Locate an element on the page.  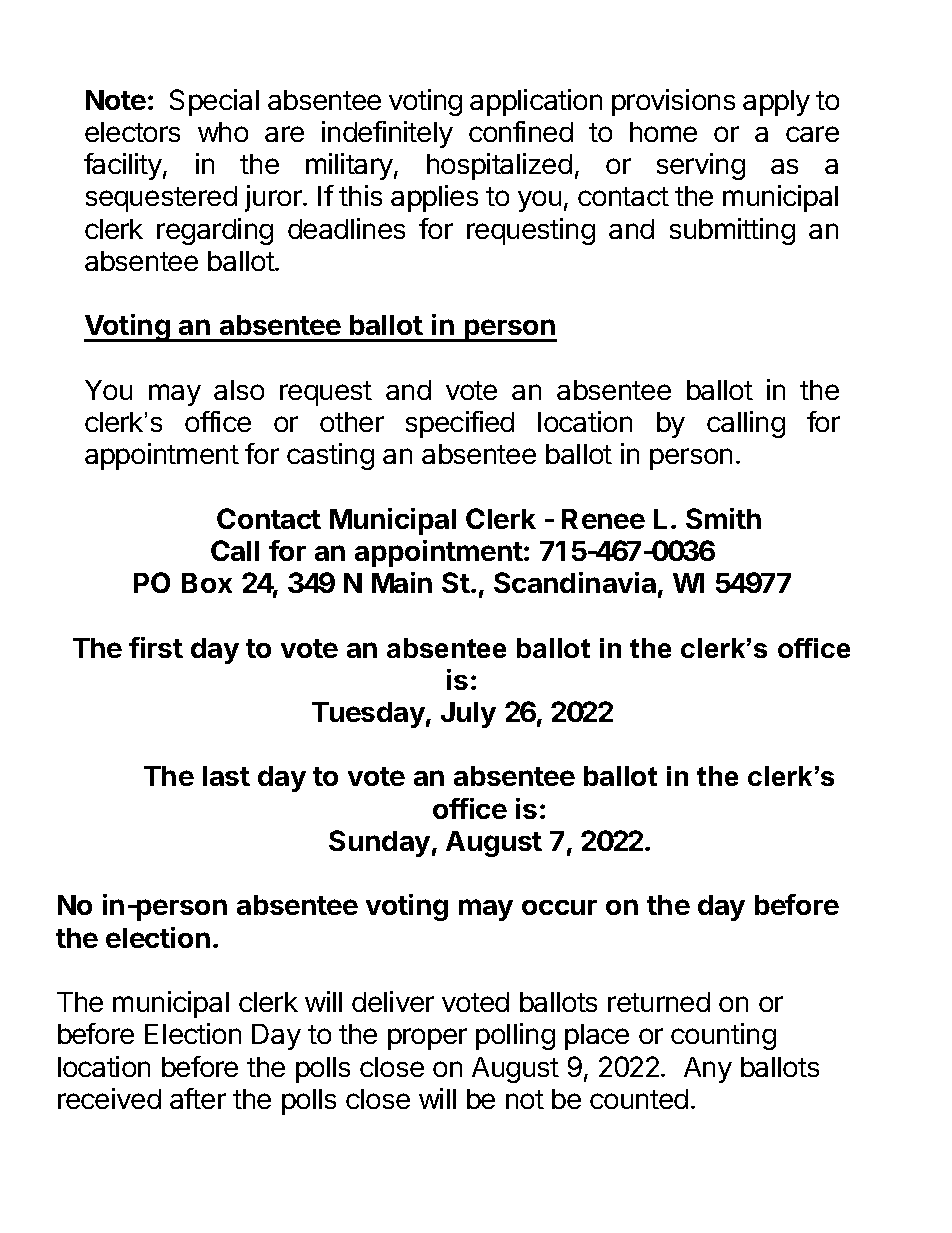
who is located at coordinates (223, 132).
